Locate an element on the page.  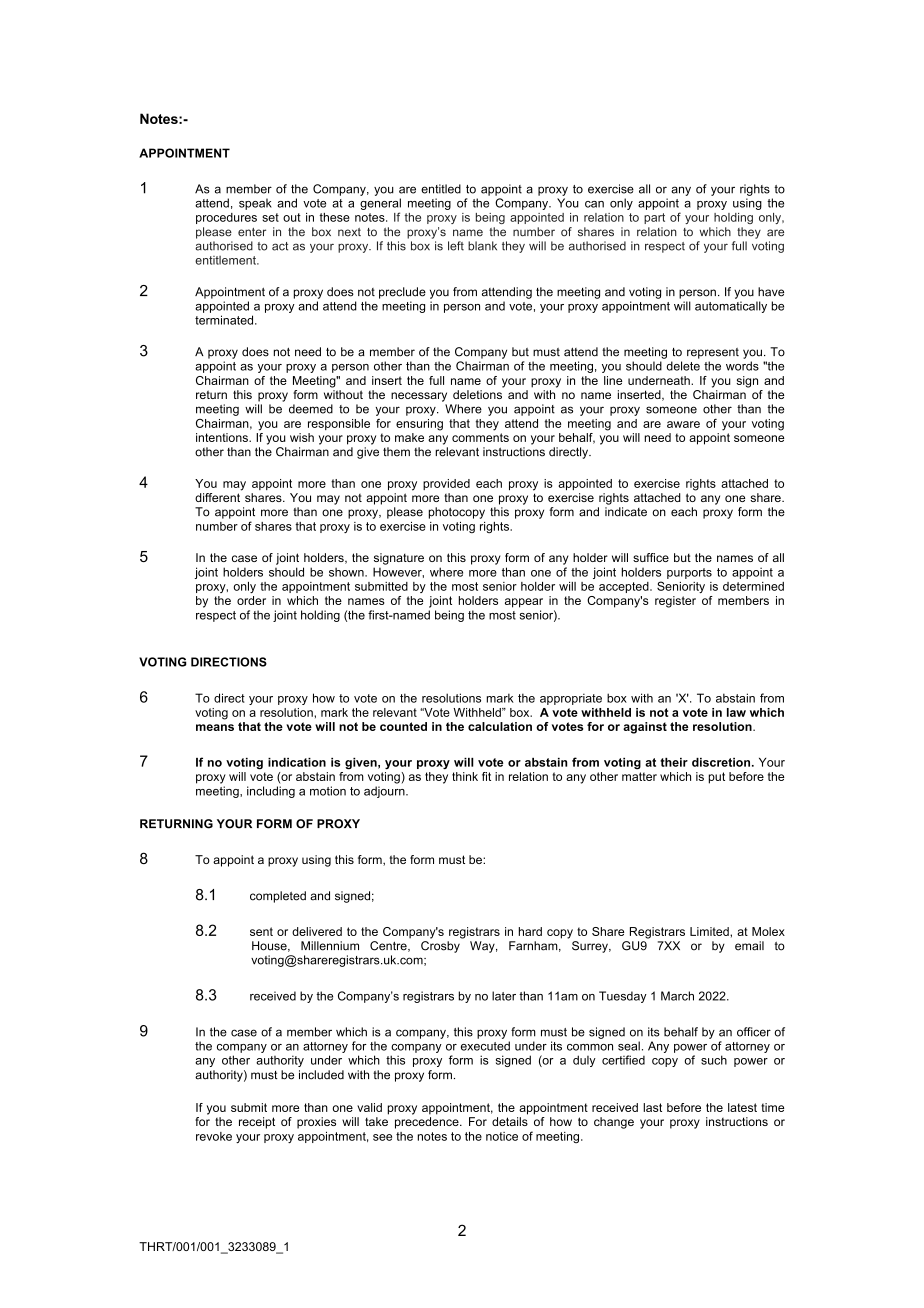
set is located at coordinates (270, 217).
